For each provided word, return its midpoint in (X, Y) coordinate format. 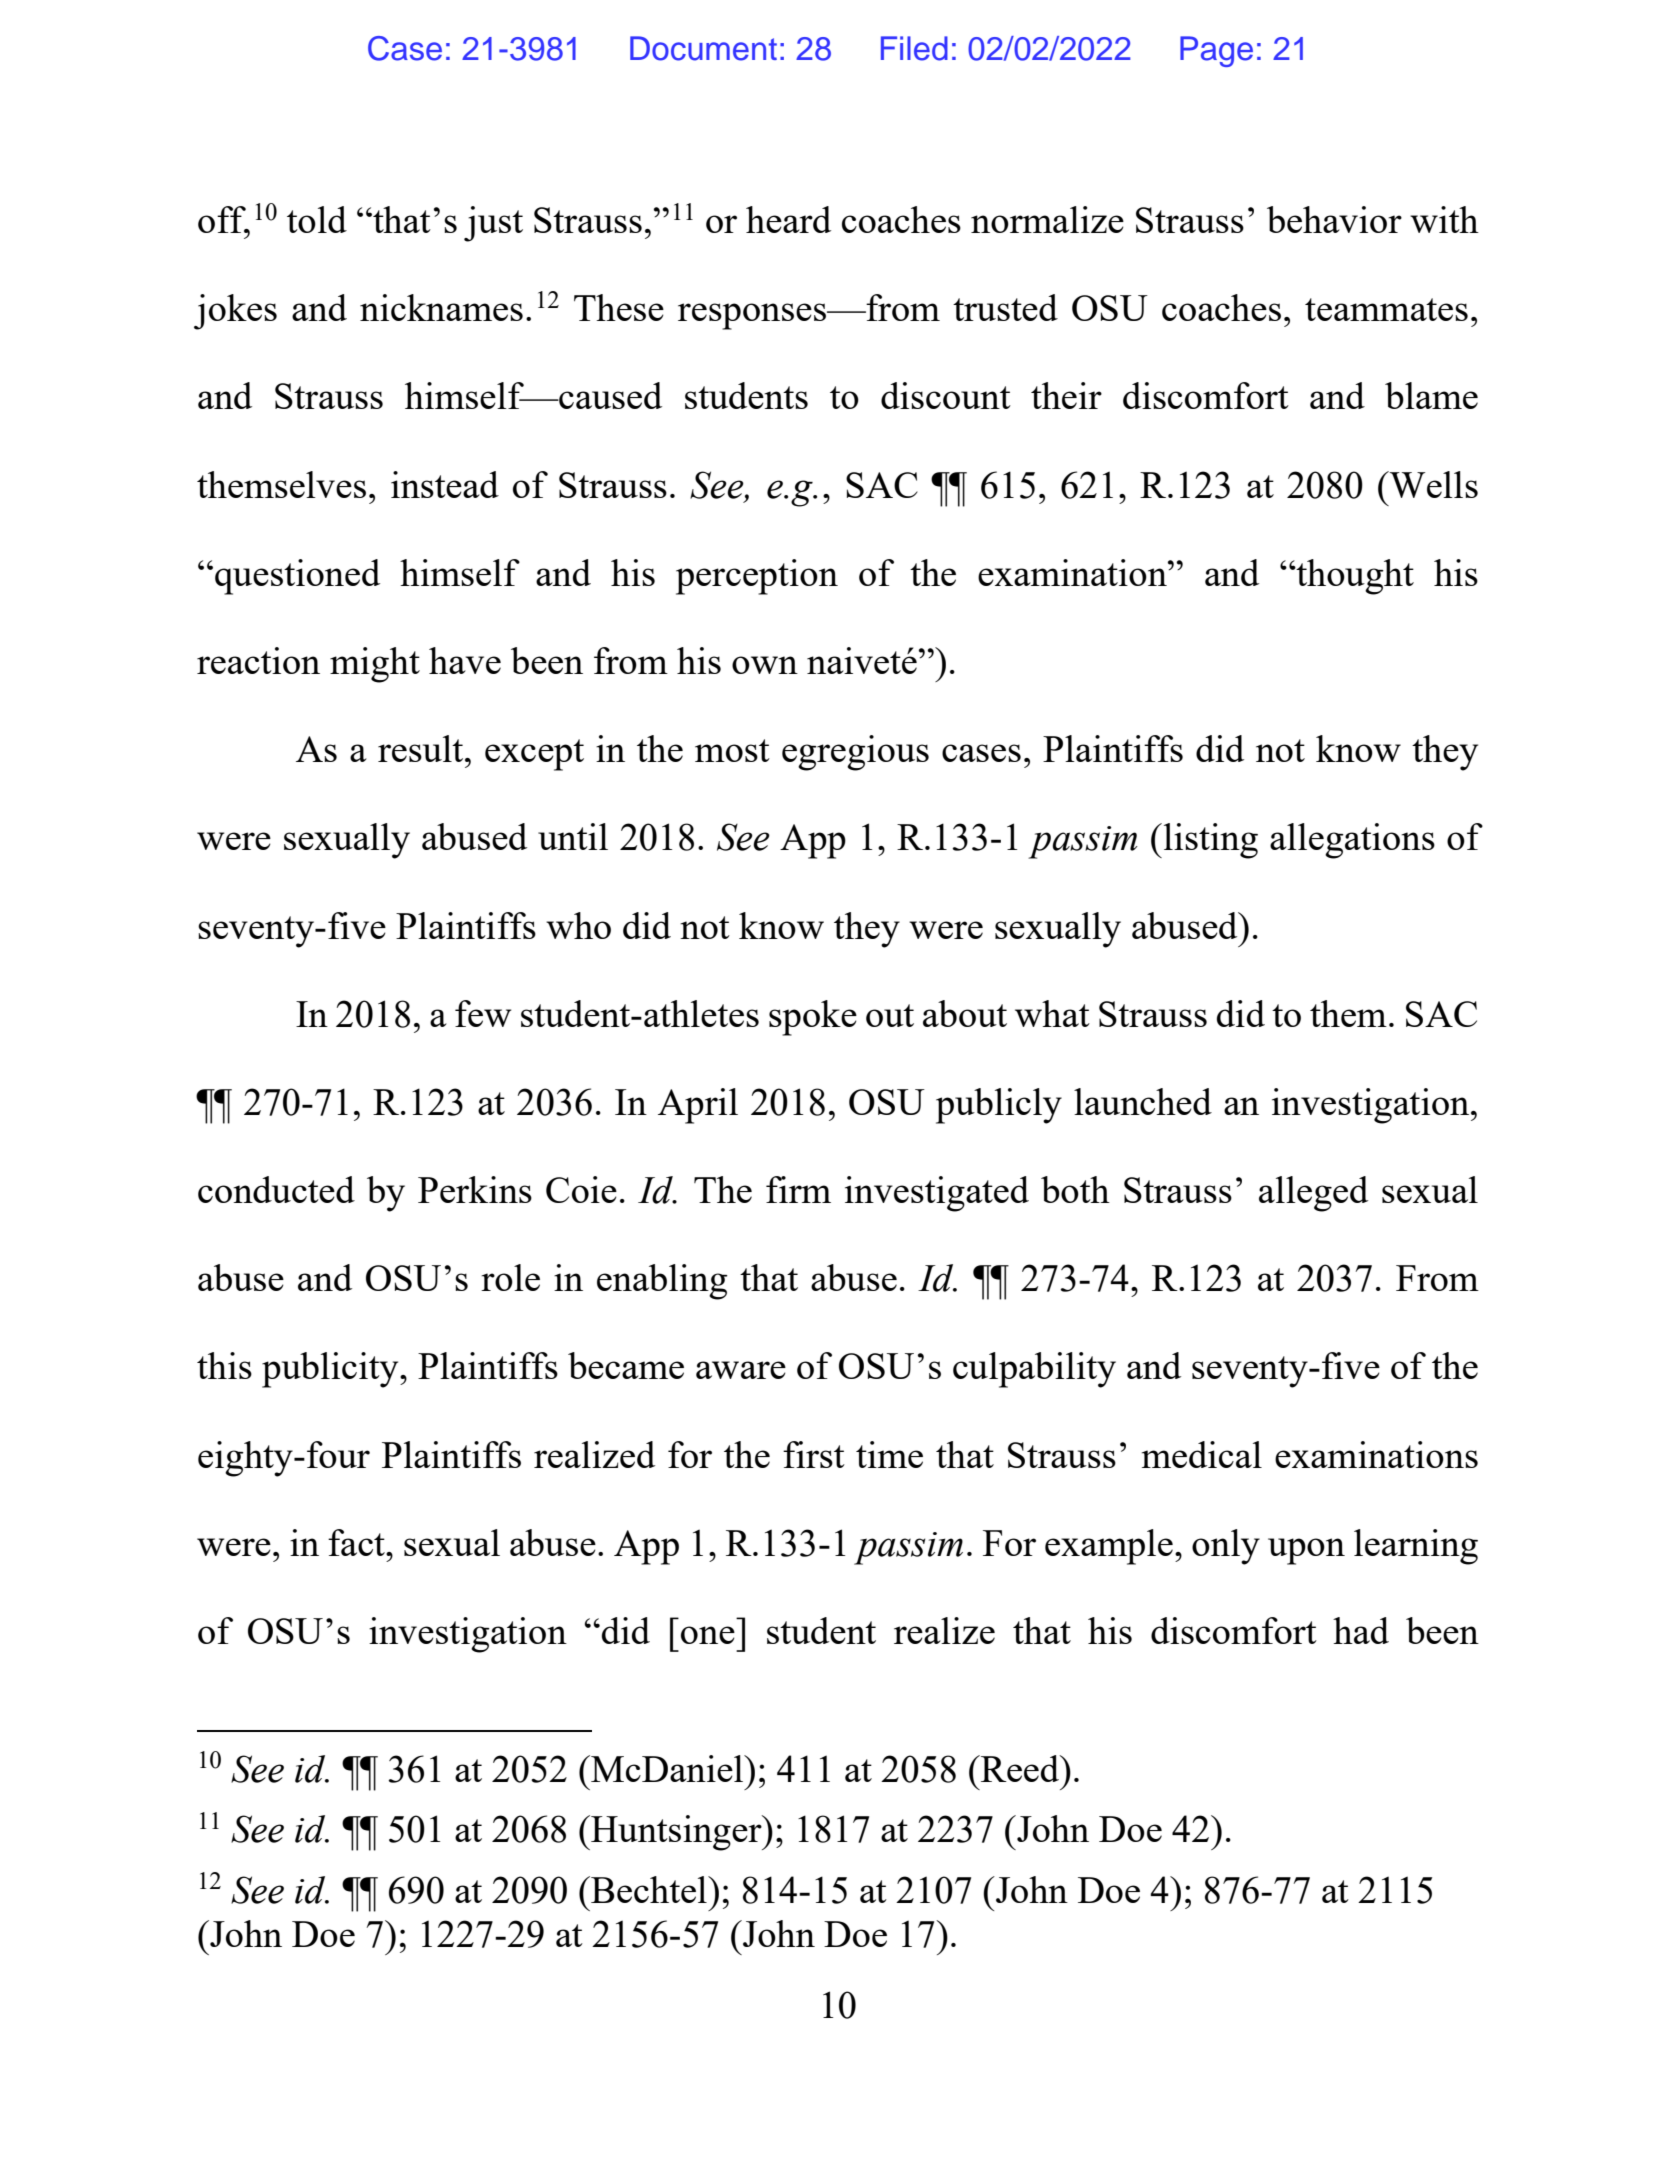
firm (798, 1189)
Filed (914, 48)
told (317, 219)
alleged (1313, 1194)
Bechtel (649, 1889)
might (375, 665)
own (765, 665)
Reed (1020, 1768)
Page (1216, 51)
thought (1354, 577)
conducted (276, 1189)
